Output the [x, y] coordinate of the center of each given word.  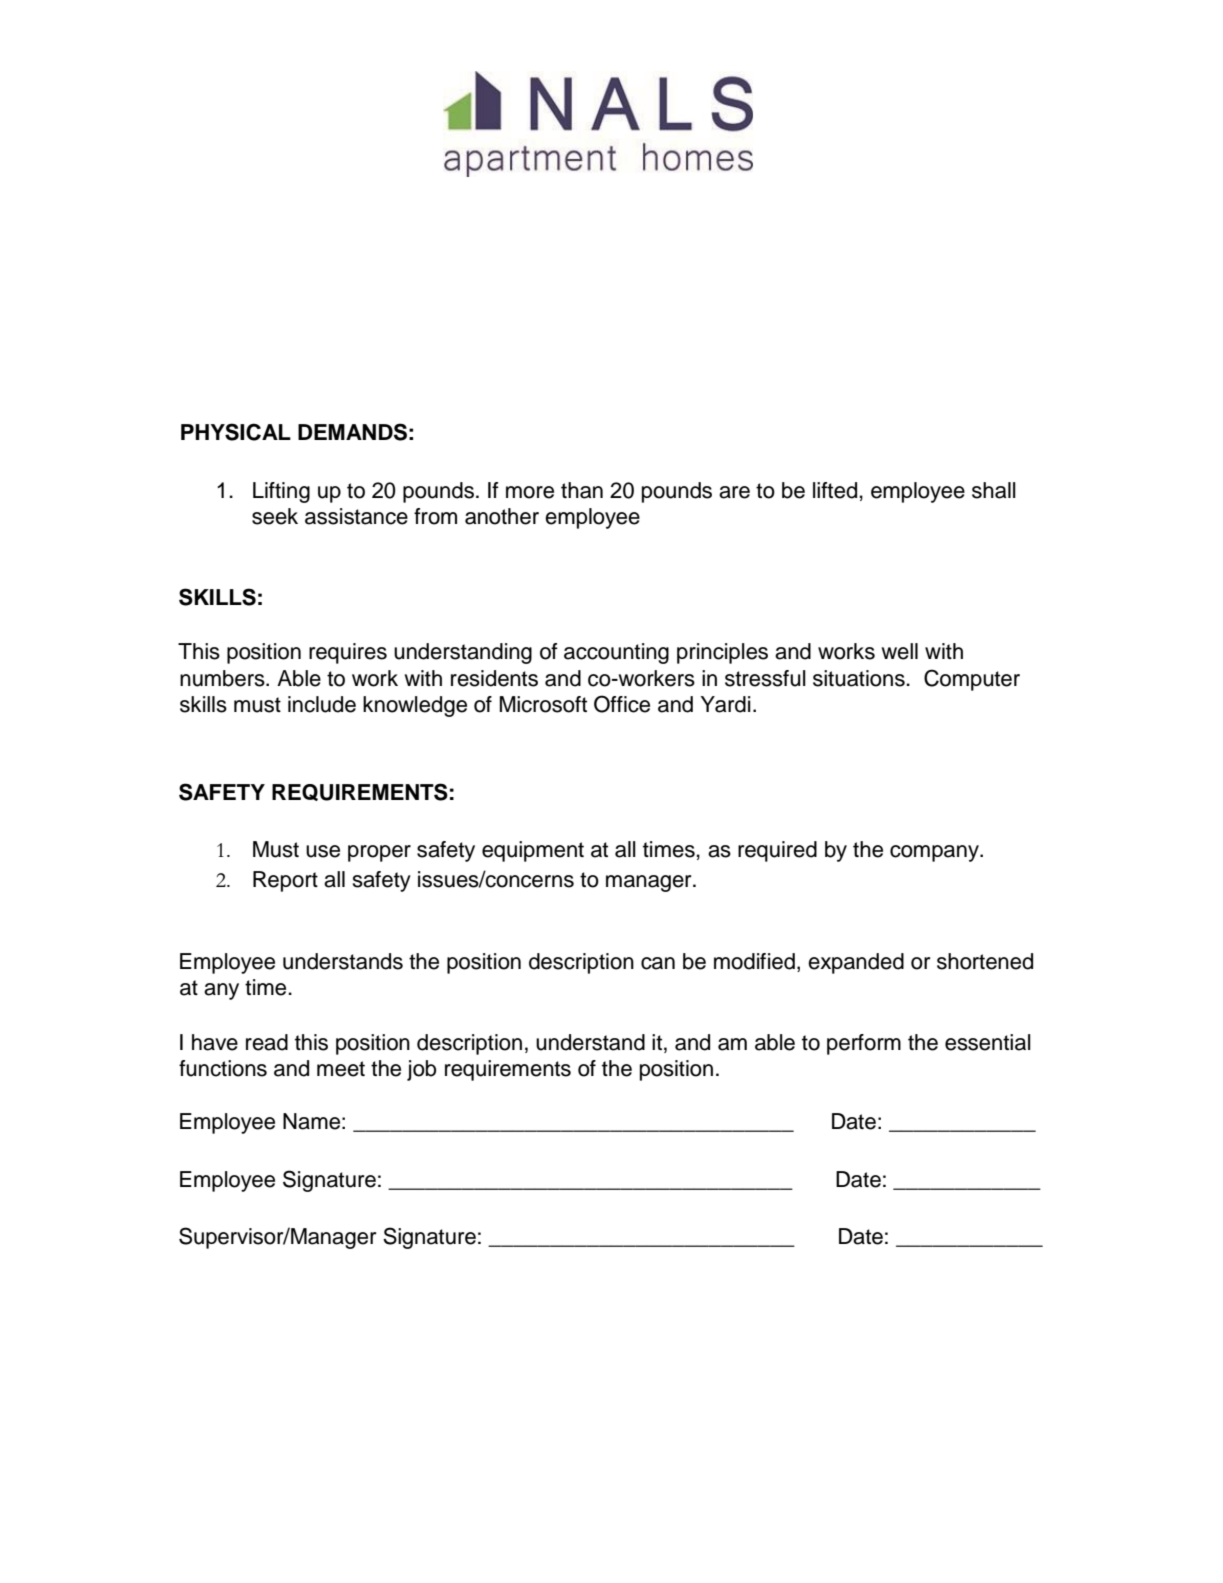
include [322, 704]
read [267, 1042]
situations [860, 678]
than [582, 490]
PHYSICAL [236, 432]
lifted [835, 490]
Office [622, 704]
